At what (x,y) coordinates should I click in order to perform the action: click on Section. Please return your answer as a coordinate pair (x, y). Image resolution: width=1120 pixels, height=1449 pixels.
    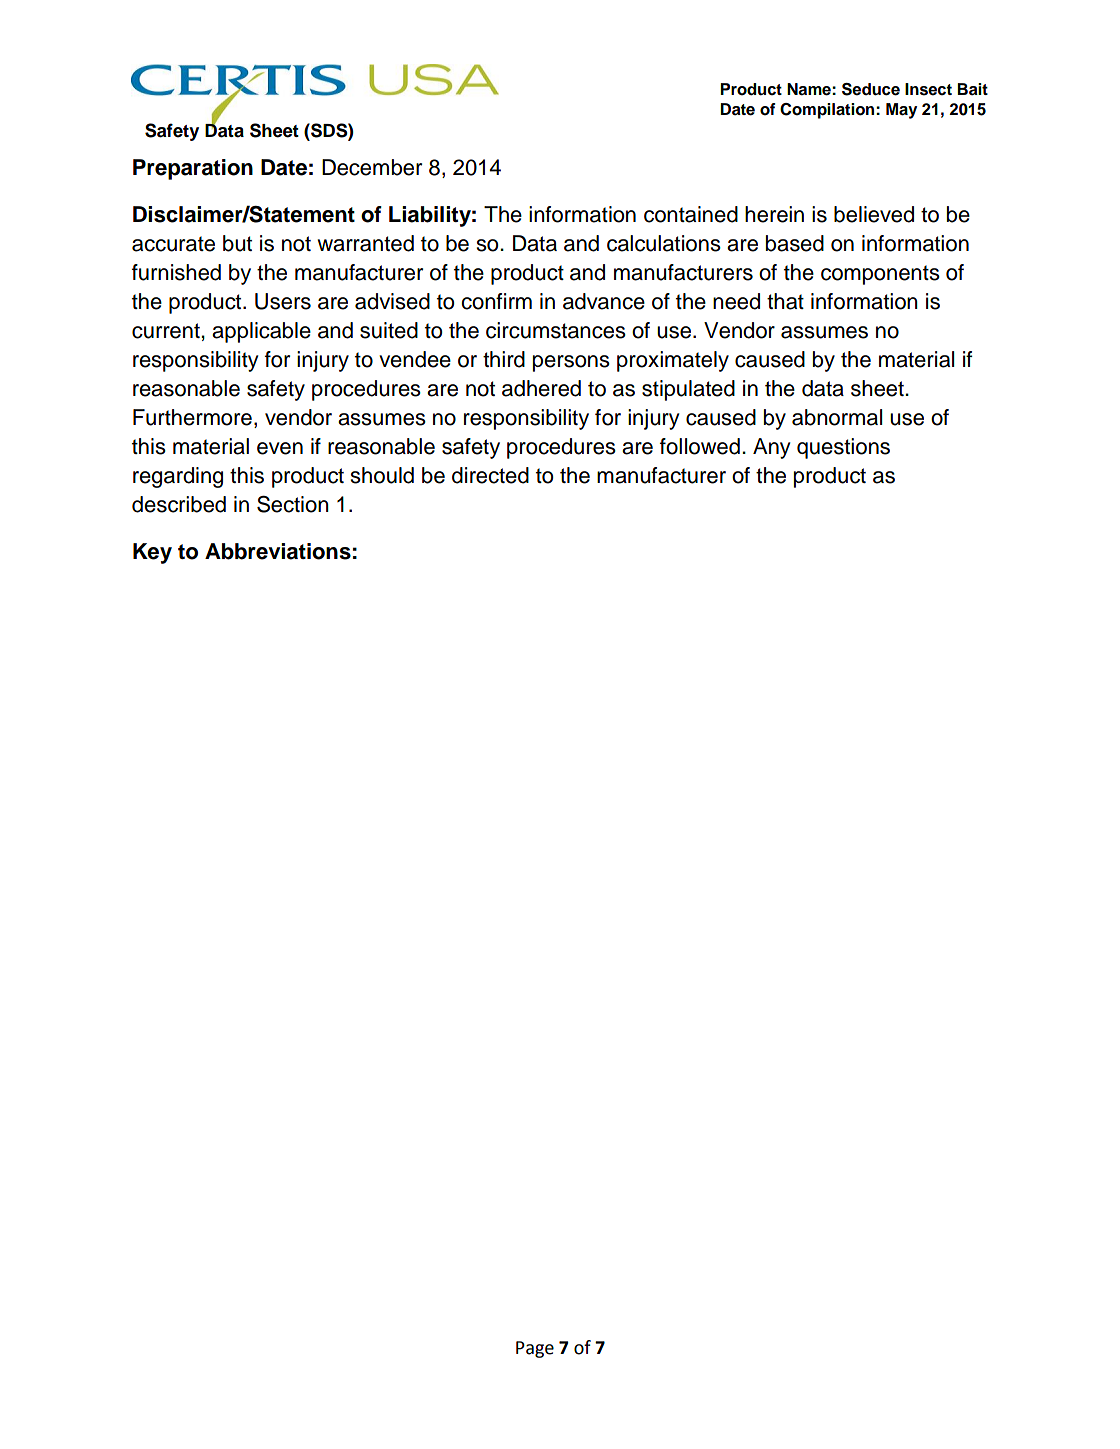
    Looking at the image, I should click on (293, 504).
